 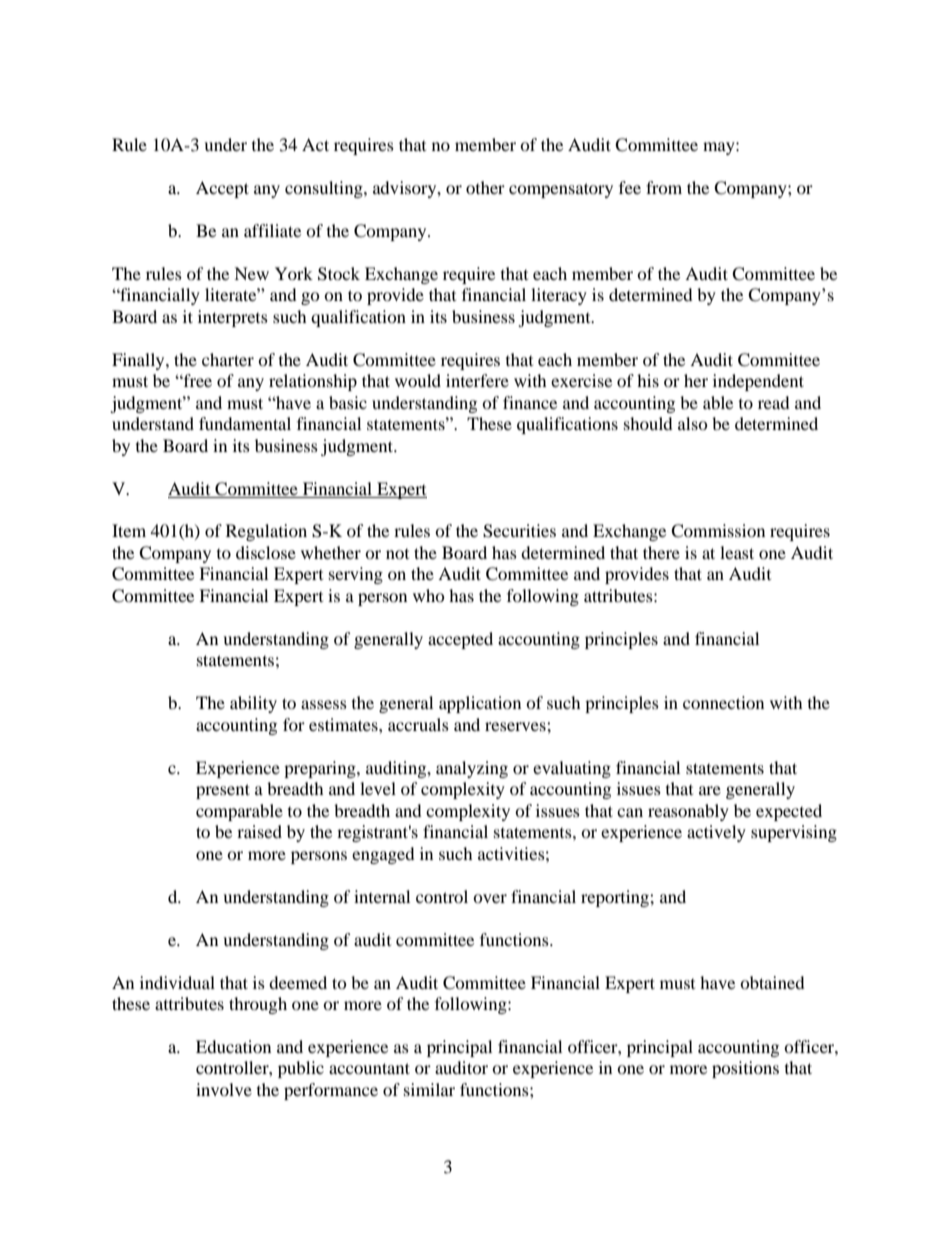 I want to click on from, so click(x=664, y=187).
